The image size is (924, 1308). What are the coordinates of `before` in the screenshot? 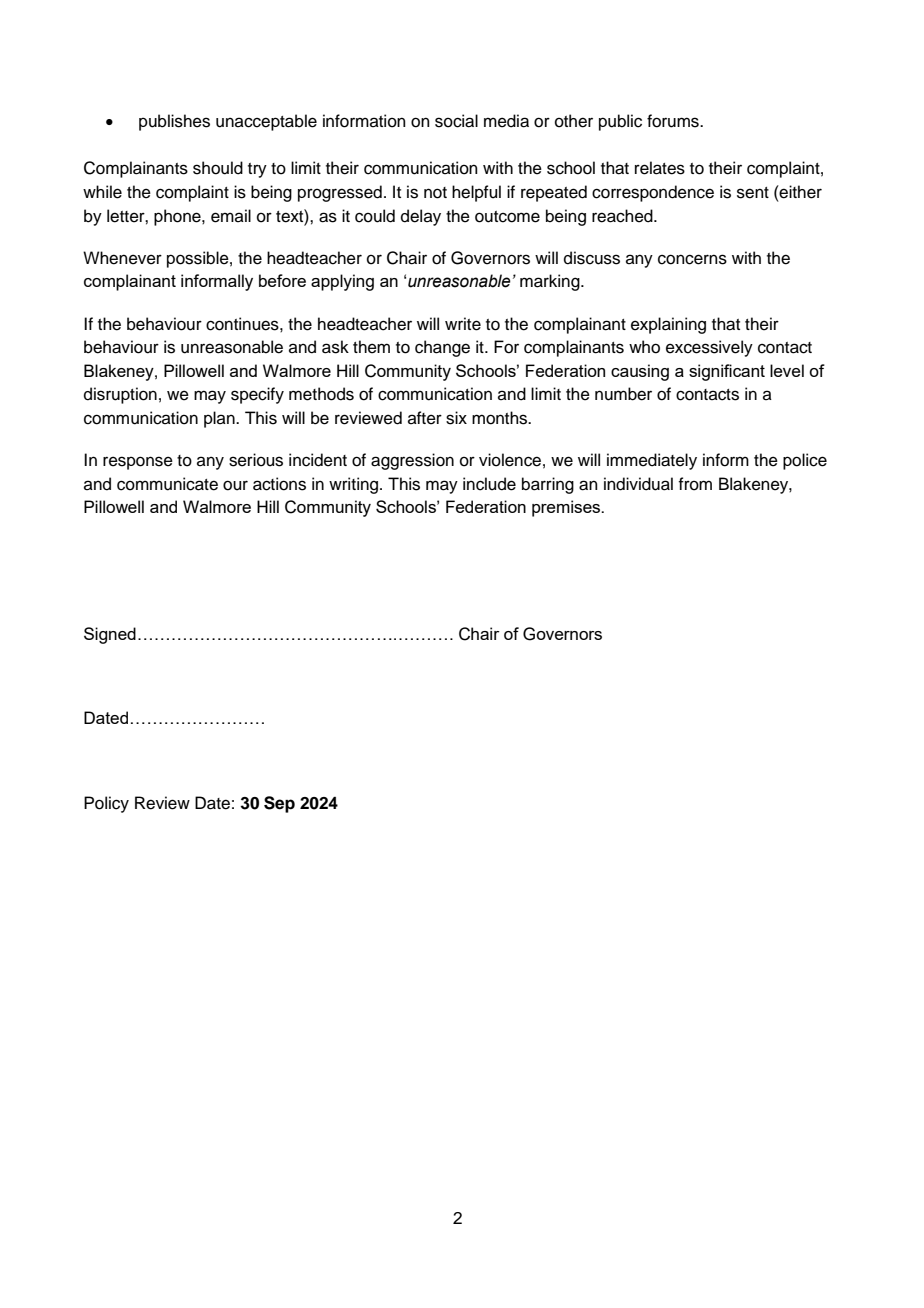 It's located at (282, 280).
